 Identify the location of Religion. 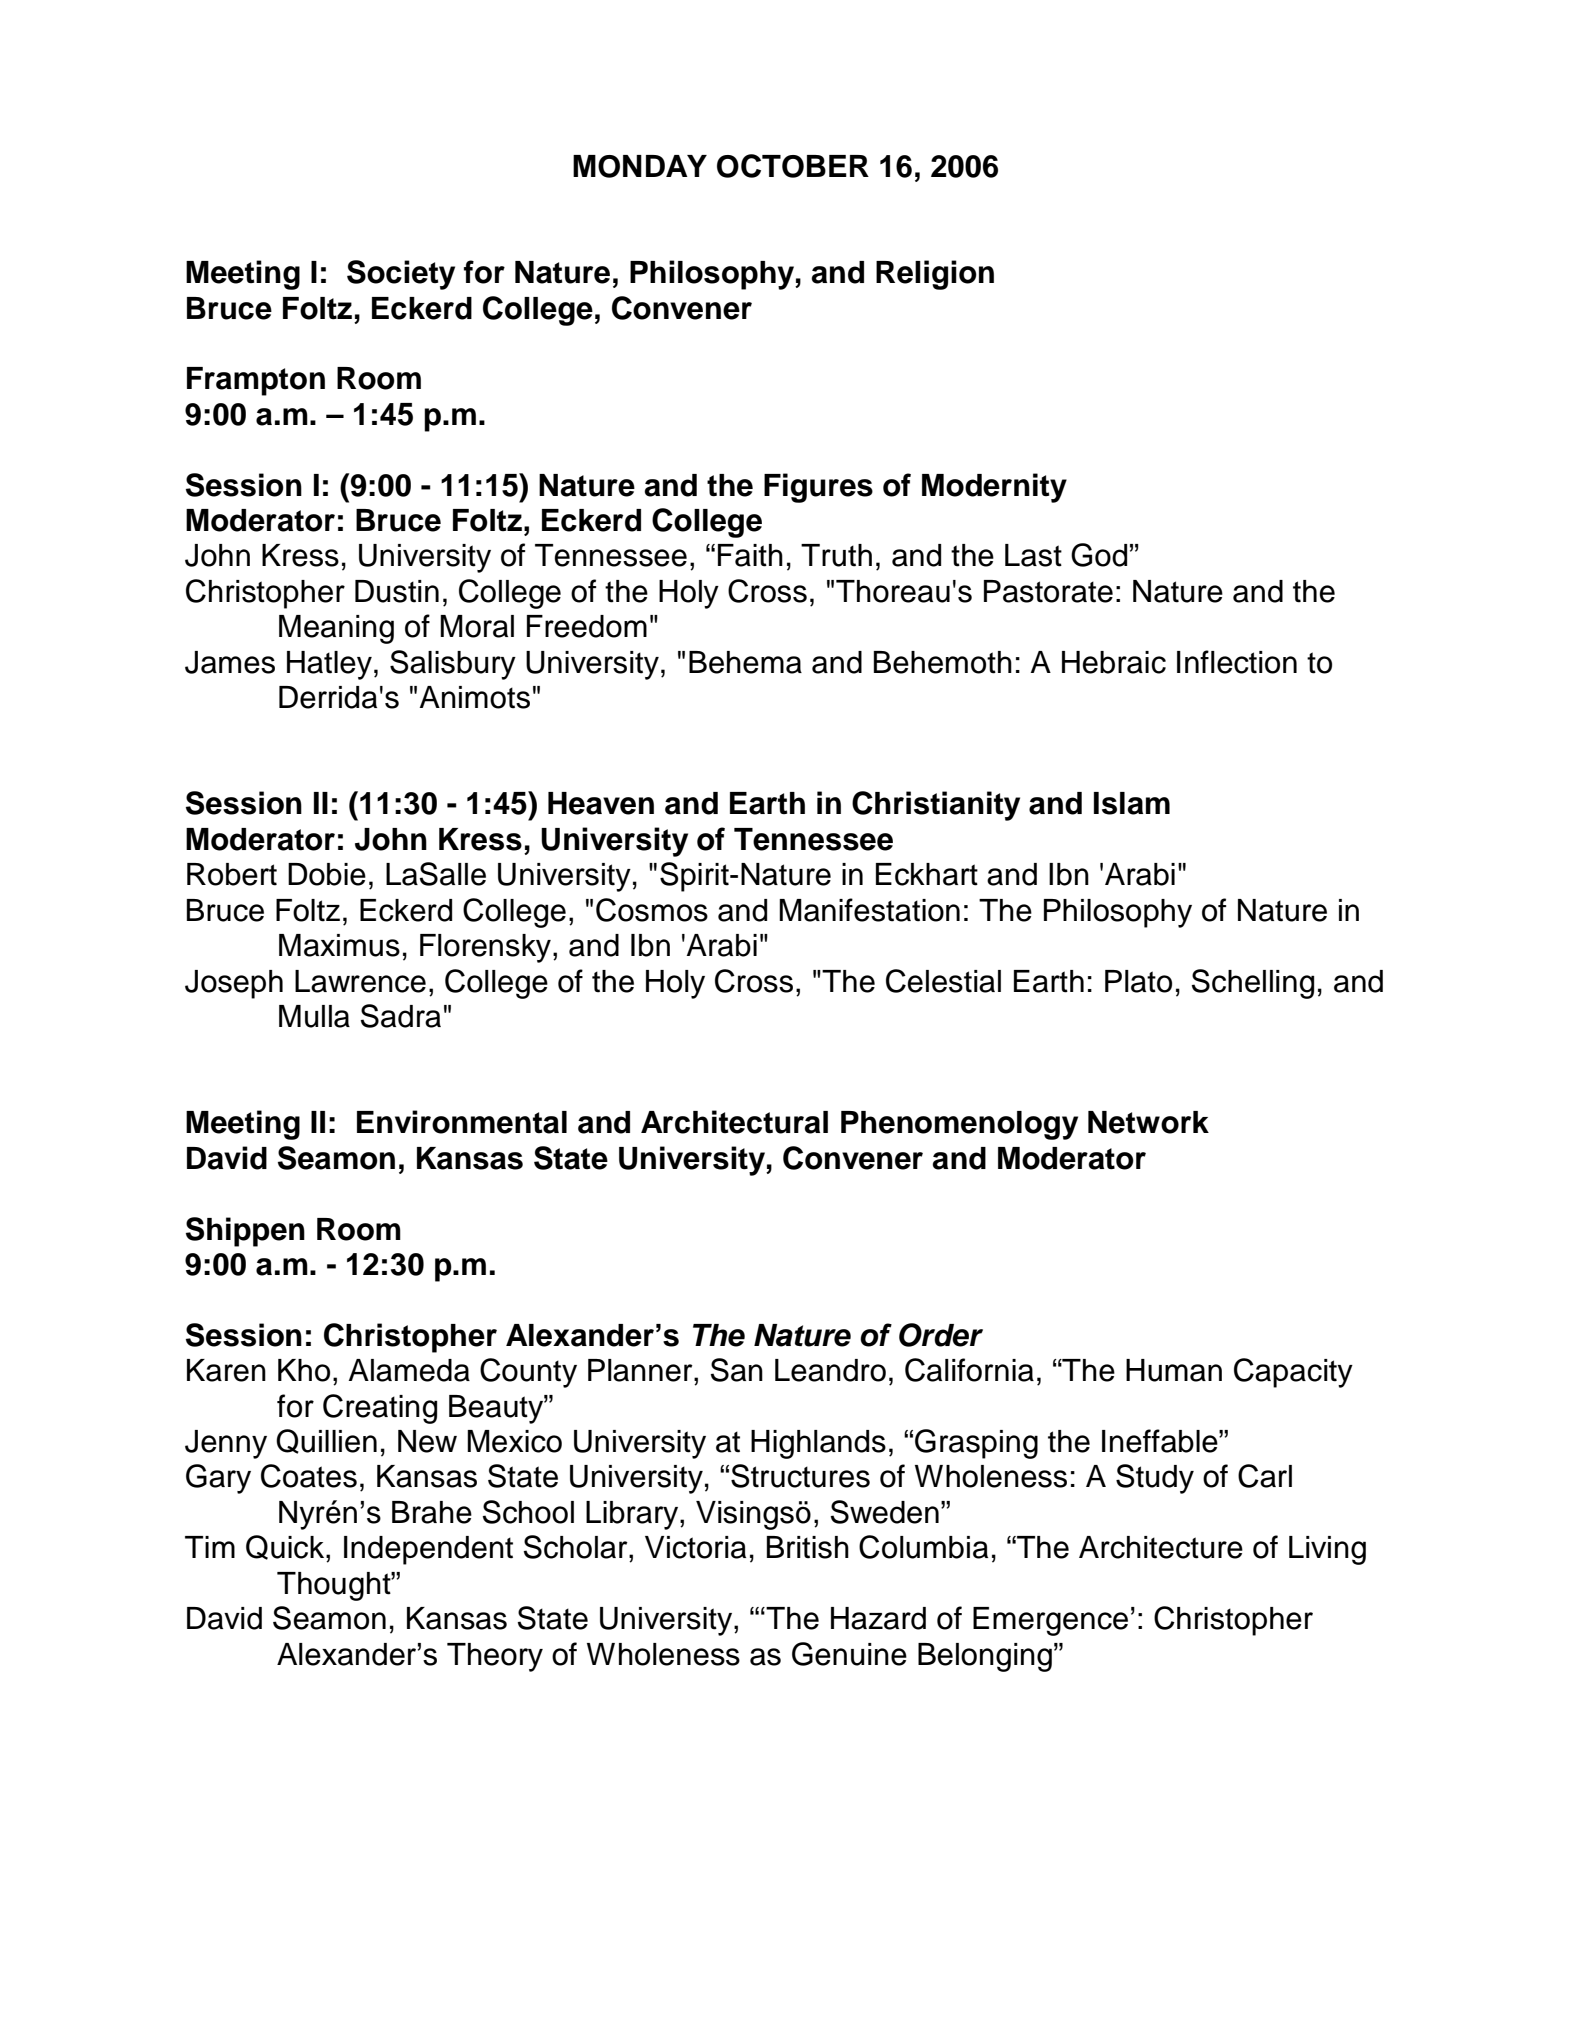
(935, 275).
